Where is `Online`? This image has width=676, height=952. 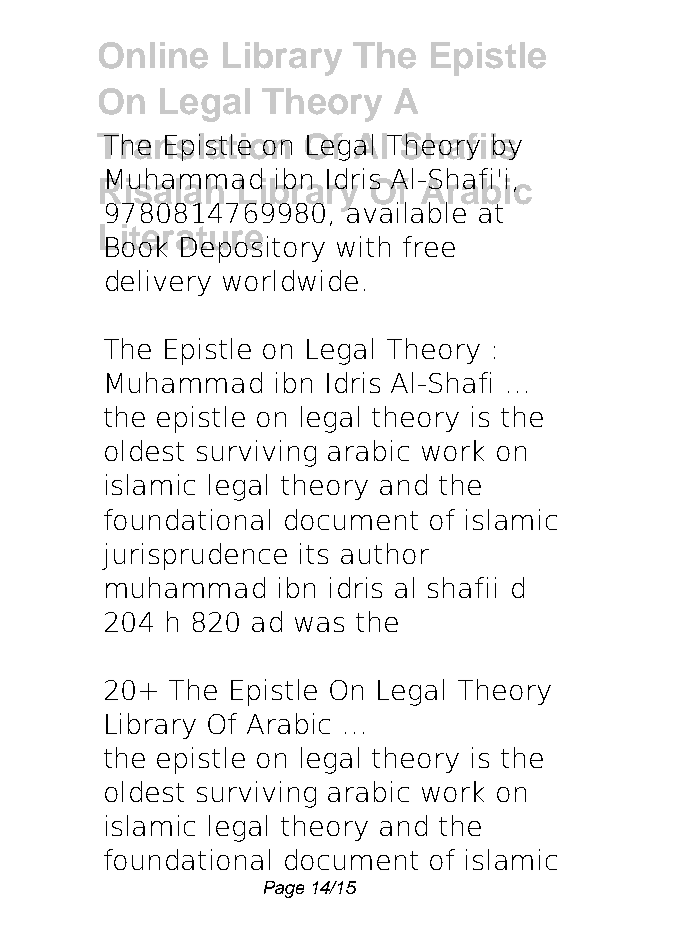 Online is located at coordinates (153, 55).
